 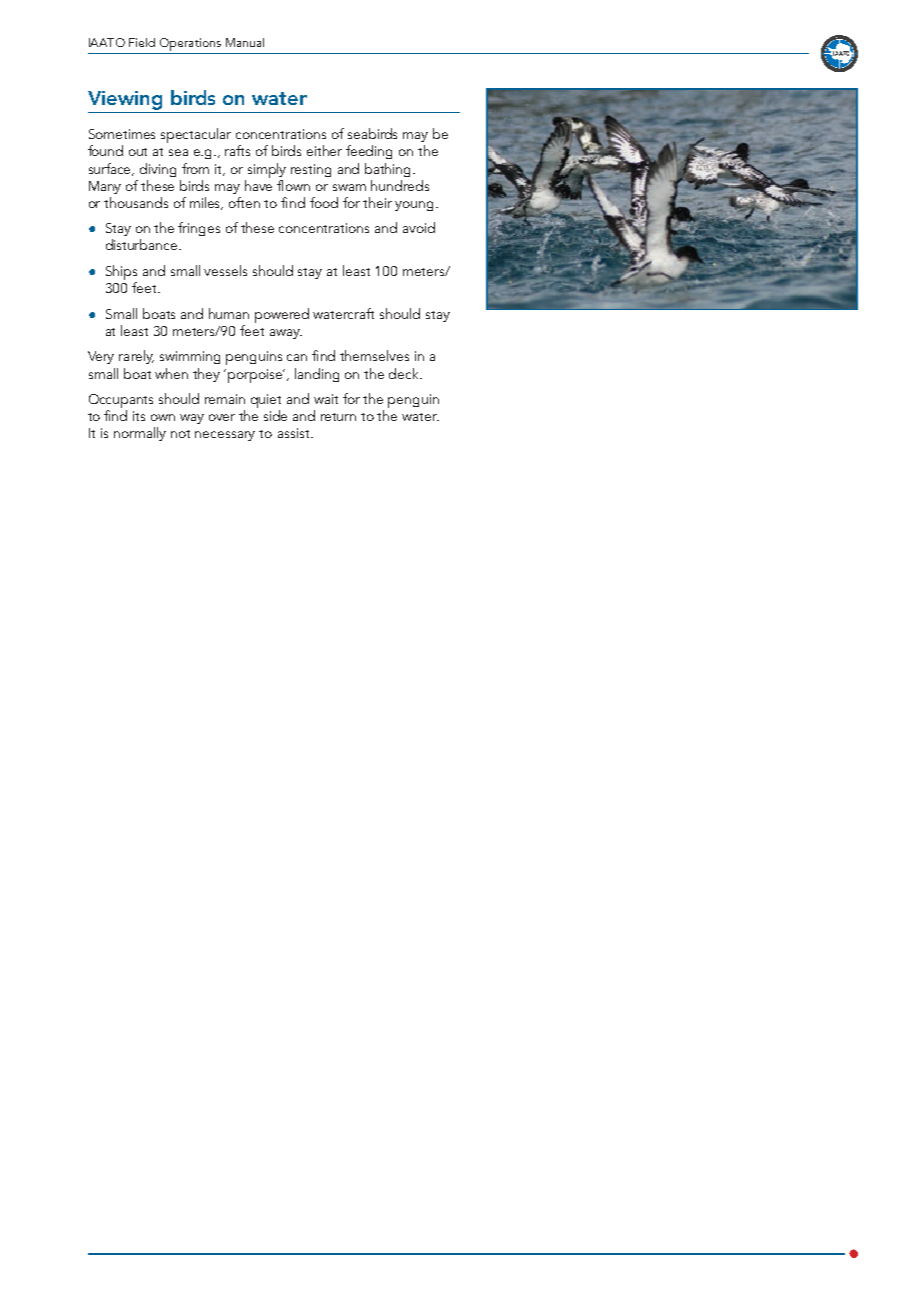 I want to click on have, so click(x=258, y=185).
